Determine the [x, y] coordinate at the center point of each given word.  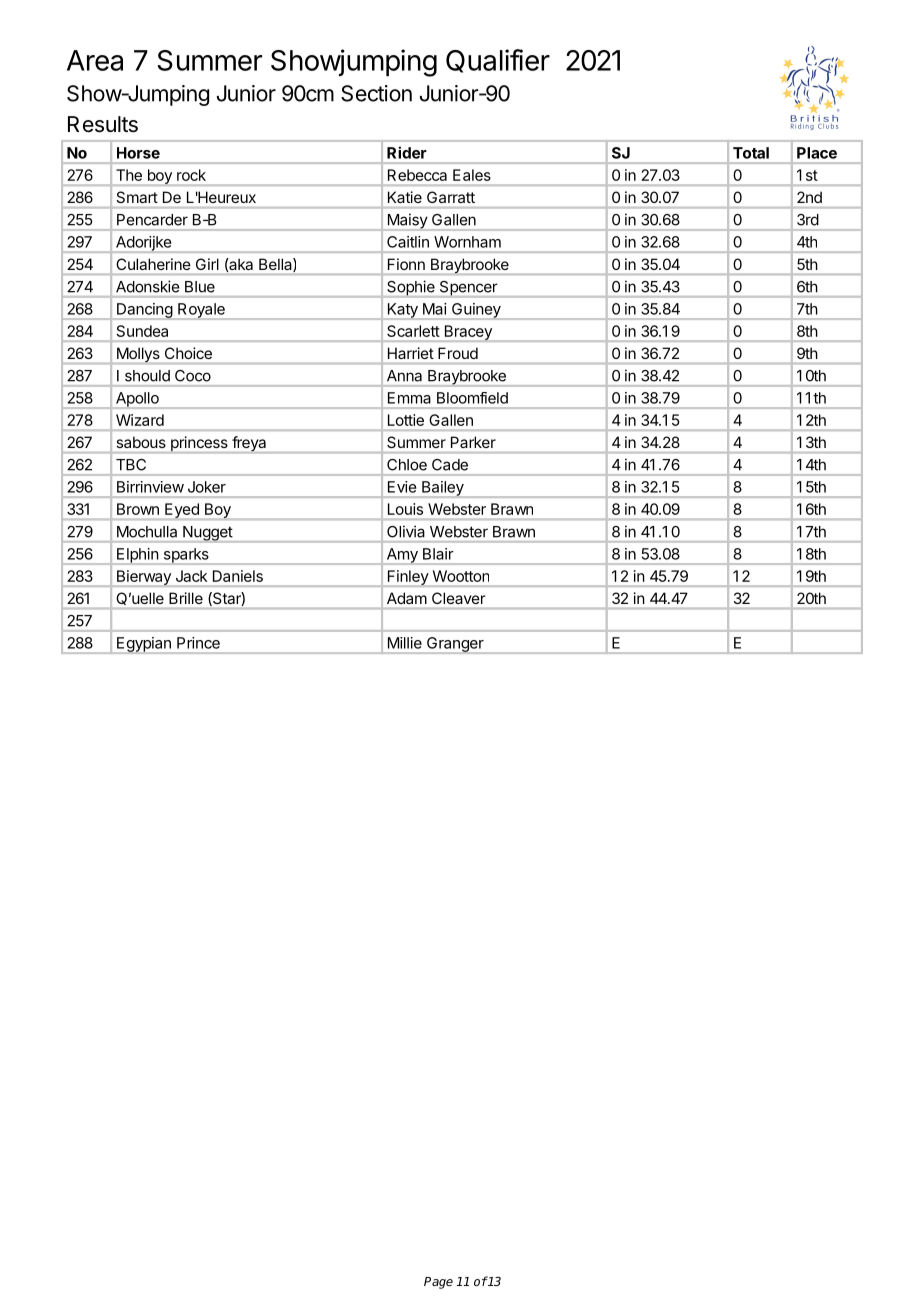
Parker [473, 442]
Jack [191, 576]
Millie [405, 643]
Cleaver [458, 598]
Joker [207, 487]
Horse [138, 153]
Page [438, 1283]
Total [751, 153]
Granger [455, 645]
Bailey [443, 489]
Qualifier [498, 61]
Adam [407, 598]
